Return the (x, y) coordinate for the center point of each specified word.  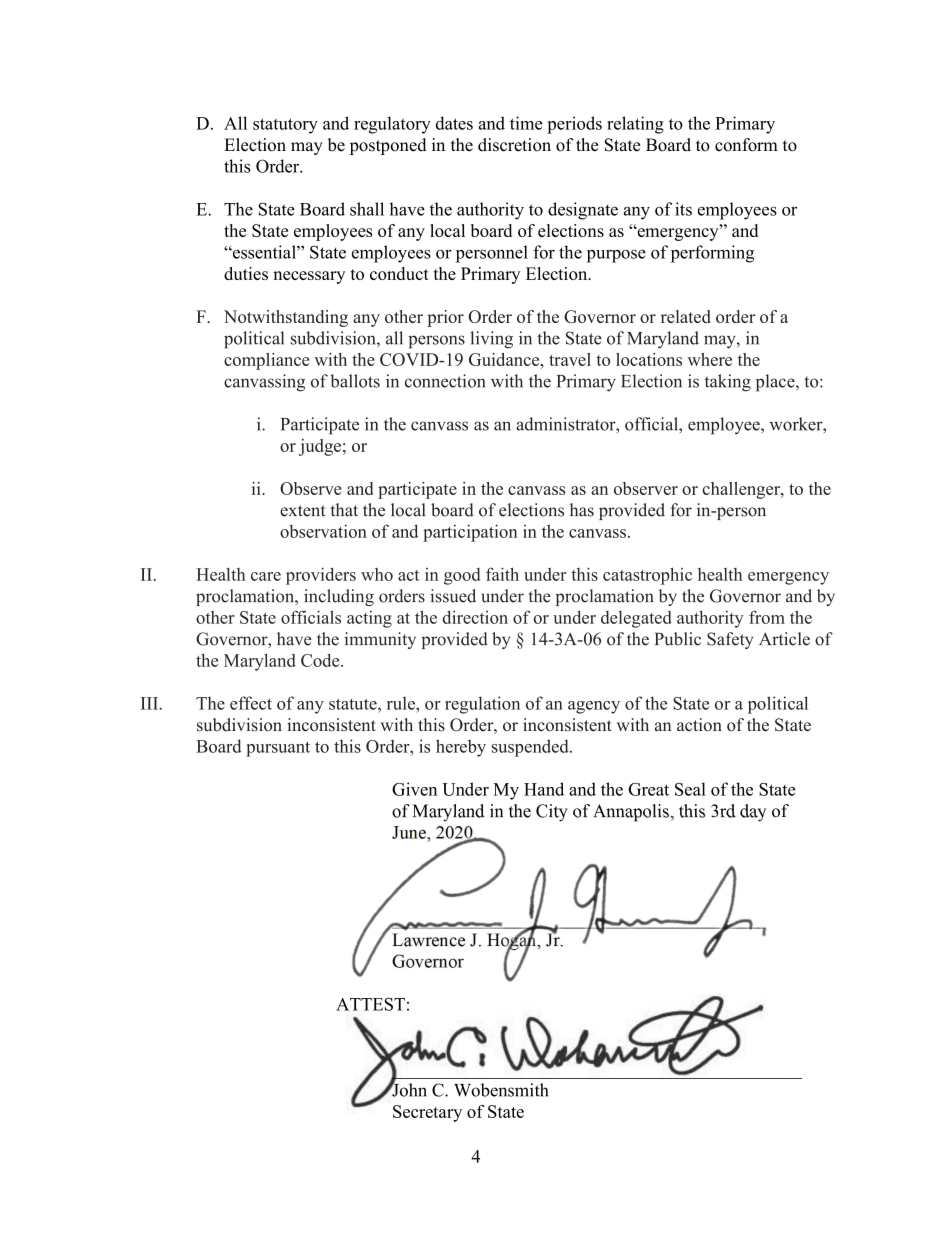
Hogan (513, 941)
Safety (730, 640)
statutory (285, 126)
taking (728, 383)
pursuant (278, 749)
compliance (267, 361)
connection (445, 381)
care (266, 576)
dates (454, 123)
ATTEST (370, 1004)
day (753, 813)
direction (475, 617)
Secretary (427, 1113)
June (410, 832)
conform (746, 145)
